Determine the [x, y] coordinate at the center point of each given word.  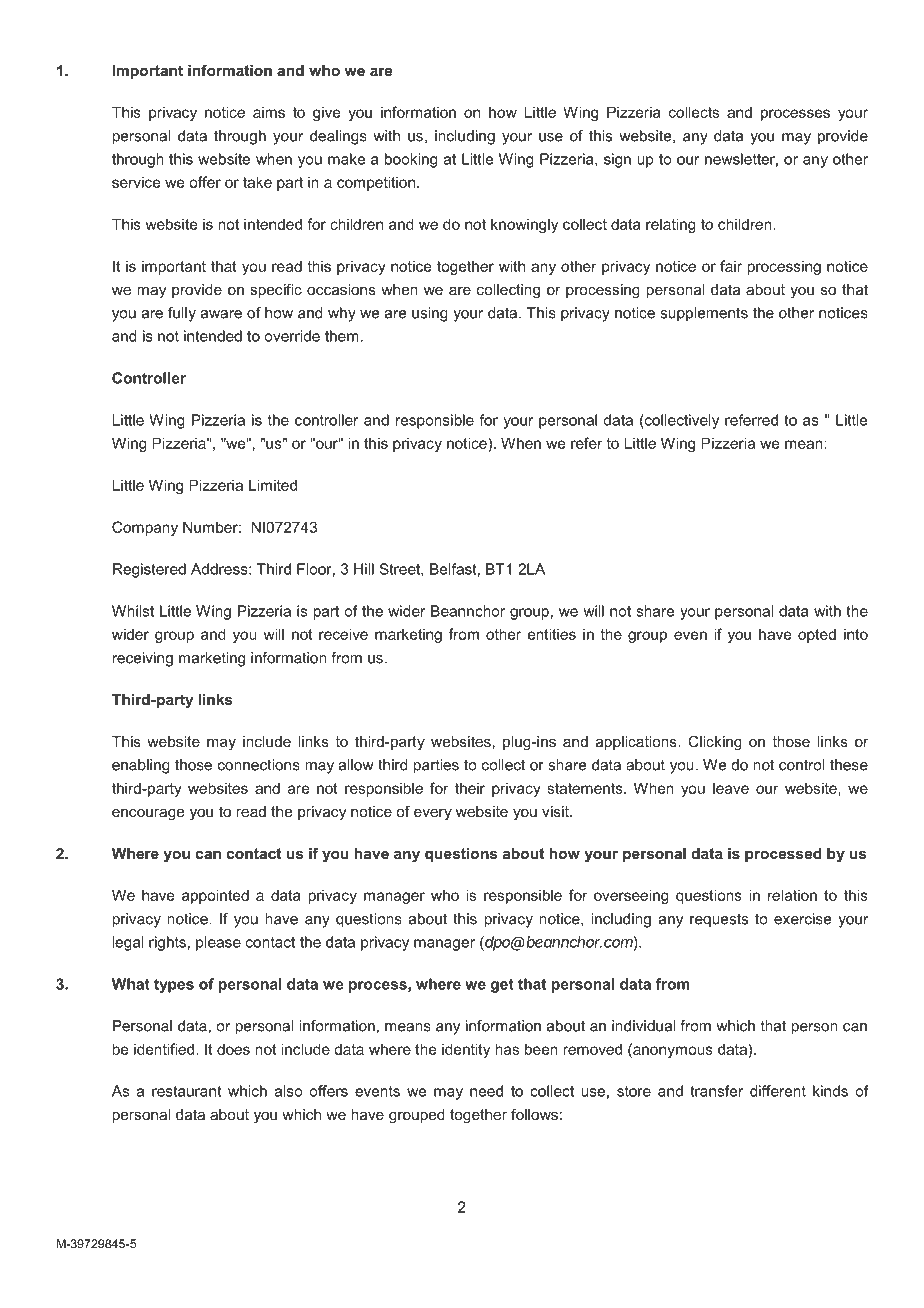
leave [731, 788]
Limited [273, 485]
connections [259, 765]
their [470, 788]
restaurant [187, 1091]
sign [617, 160]
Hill [364, 569]
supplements [704, 314]
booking [411, 160]
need [486, 1091]
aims [269, 112]
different [778, 1091]
